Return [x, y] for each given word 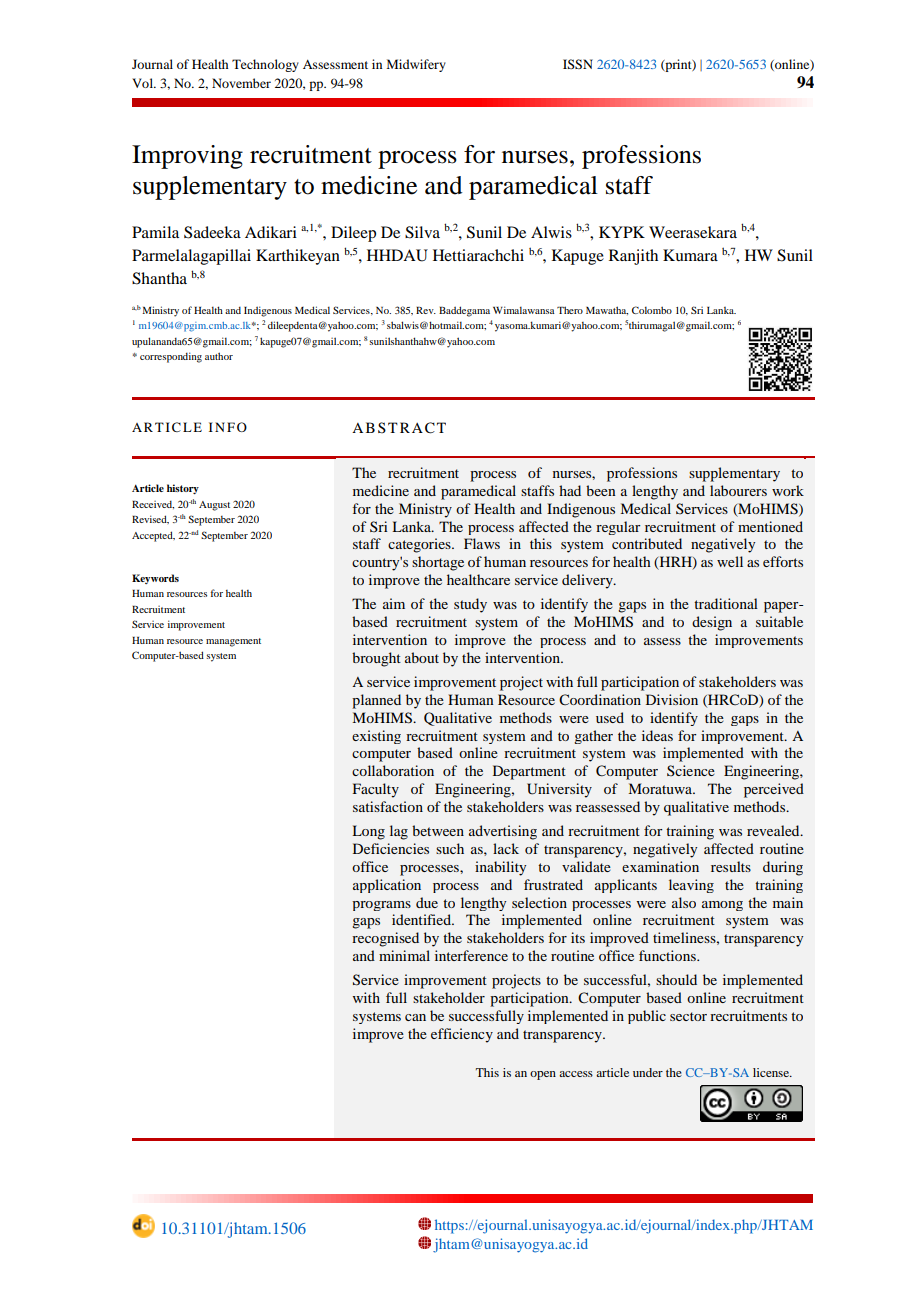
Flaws [482, 543]
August [214, 506]
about [422, 657]
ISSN [578, 64]
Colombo [652, 310]
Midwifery [416, 65]
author [219, 356]
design [712, 623]
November [241, 83]
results [731, 866]
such [450, 848]
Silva [422, 232]
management [233, 642]
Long [368, 832]
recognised [385, 939]
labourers [738, 490]
